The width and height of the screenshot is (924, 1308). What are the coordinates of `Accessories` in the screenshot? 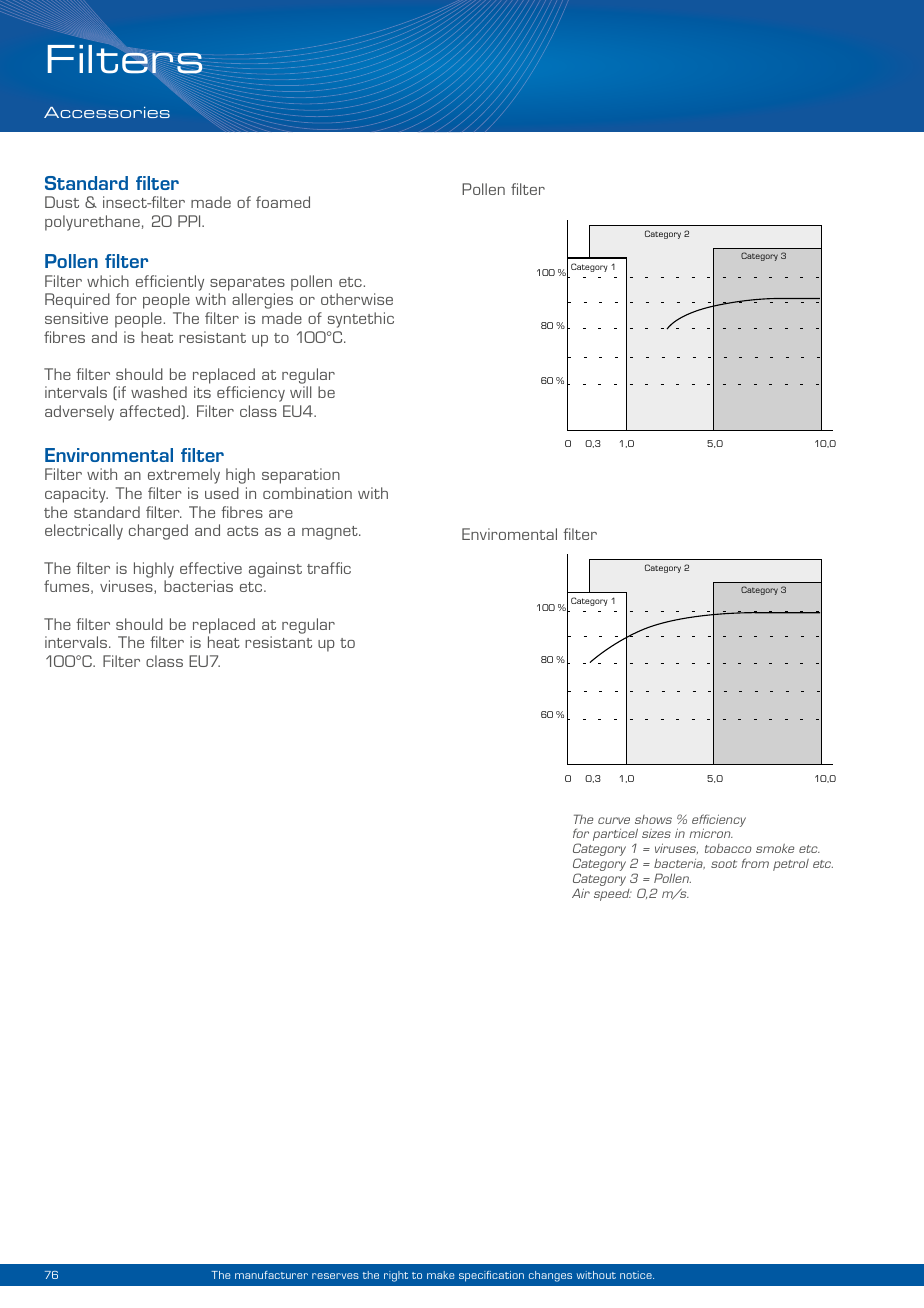 It's located at (107, 112).
